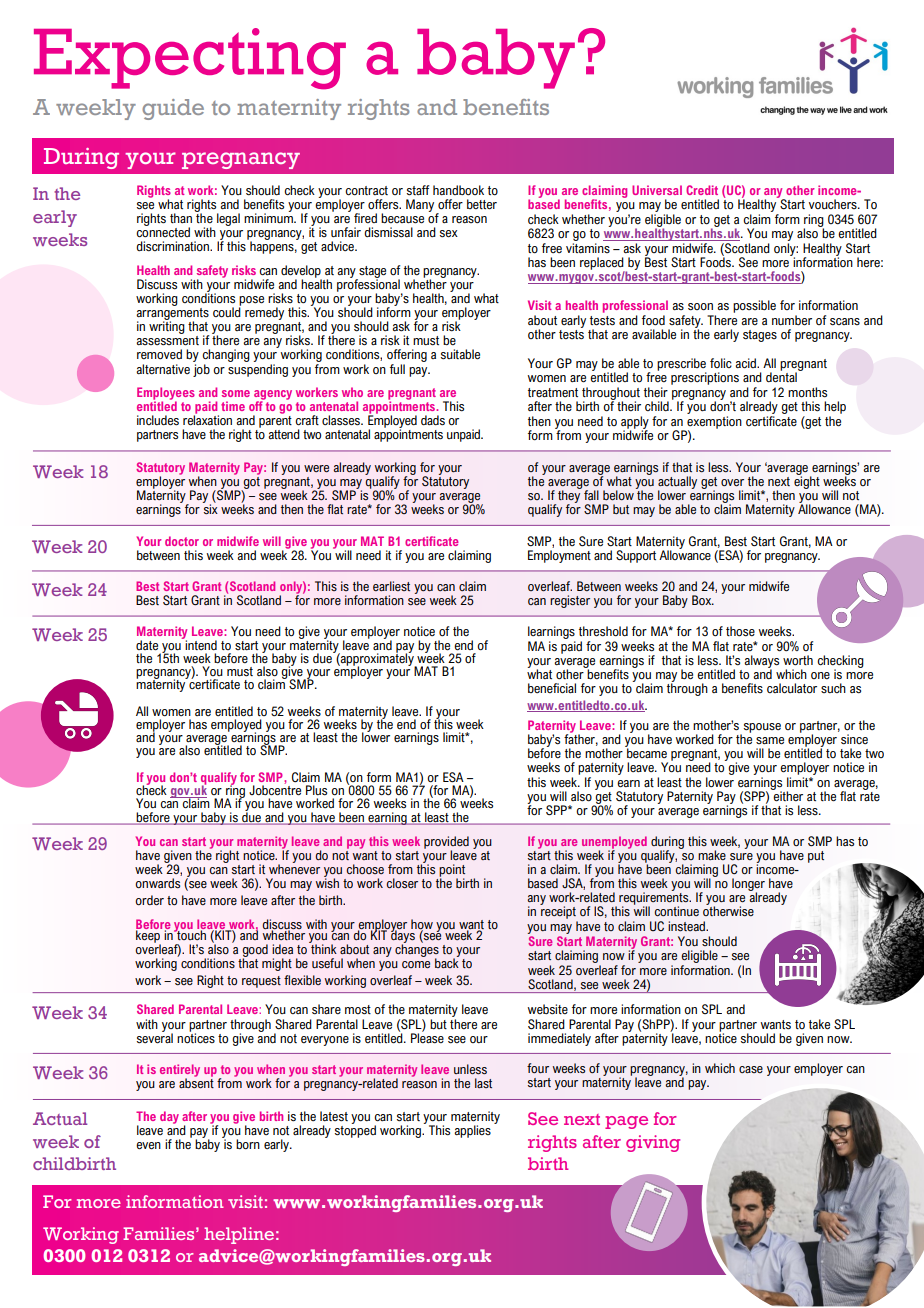  I want to click on handbook, so click(458, 190).
